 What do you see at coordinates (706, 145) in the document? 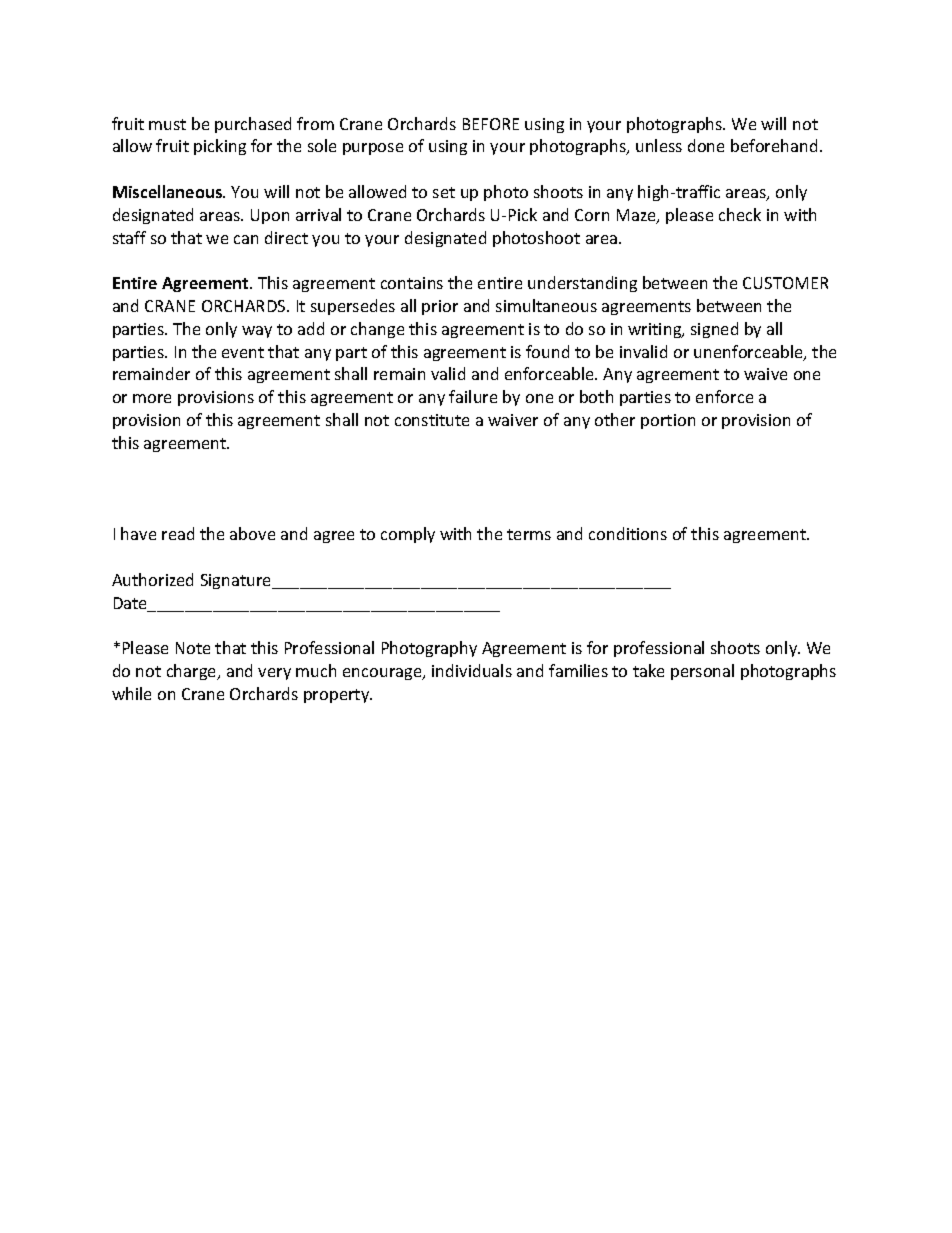
I see `done` at bounding box center [706, 145].
